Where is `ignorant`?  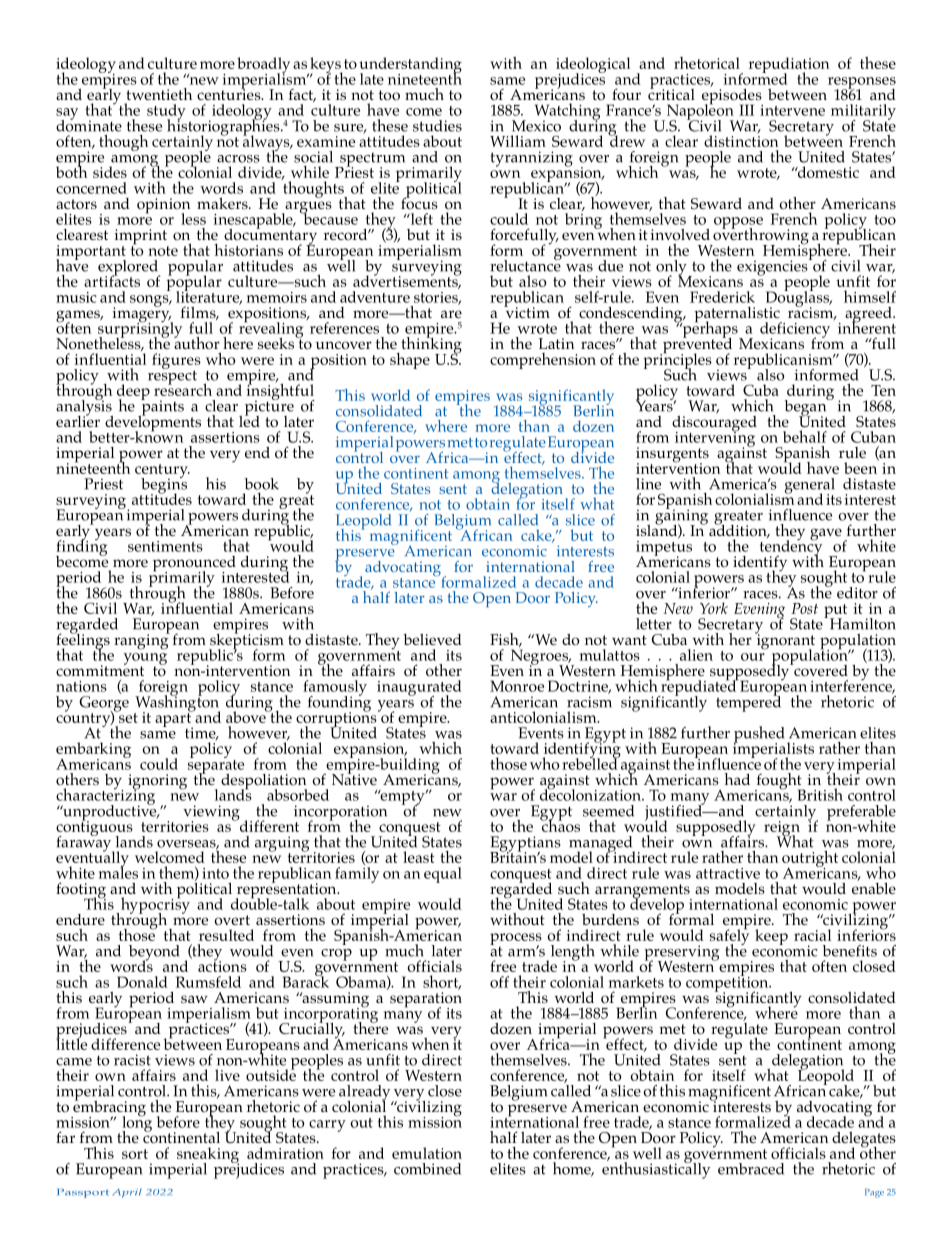 ignorant is located at coordinates (785, 642).
